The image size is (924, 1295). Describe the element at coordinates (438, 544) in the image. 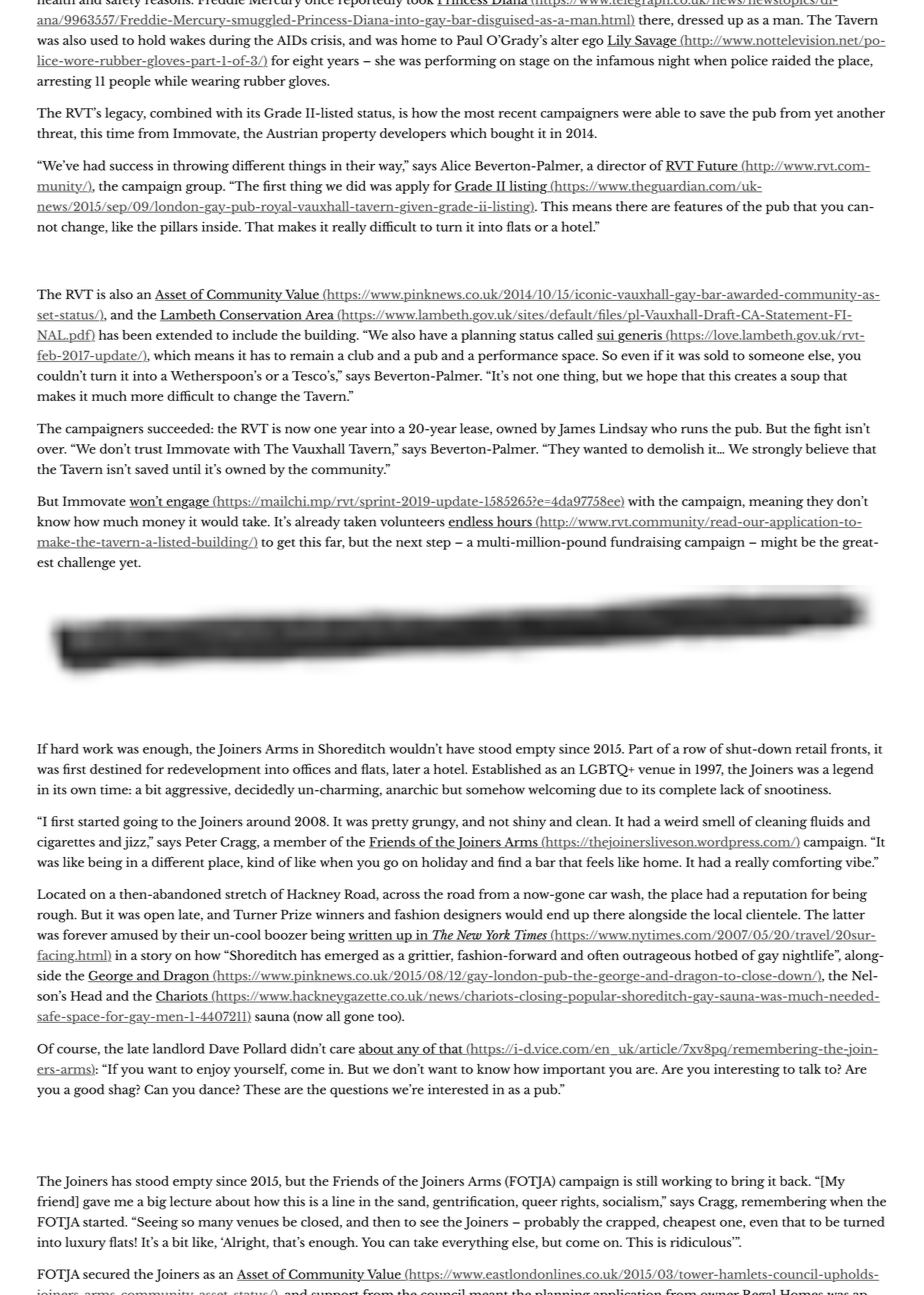

I see `step` at that location.
